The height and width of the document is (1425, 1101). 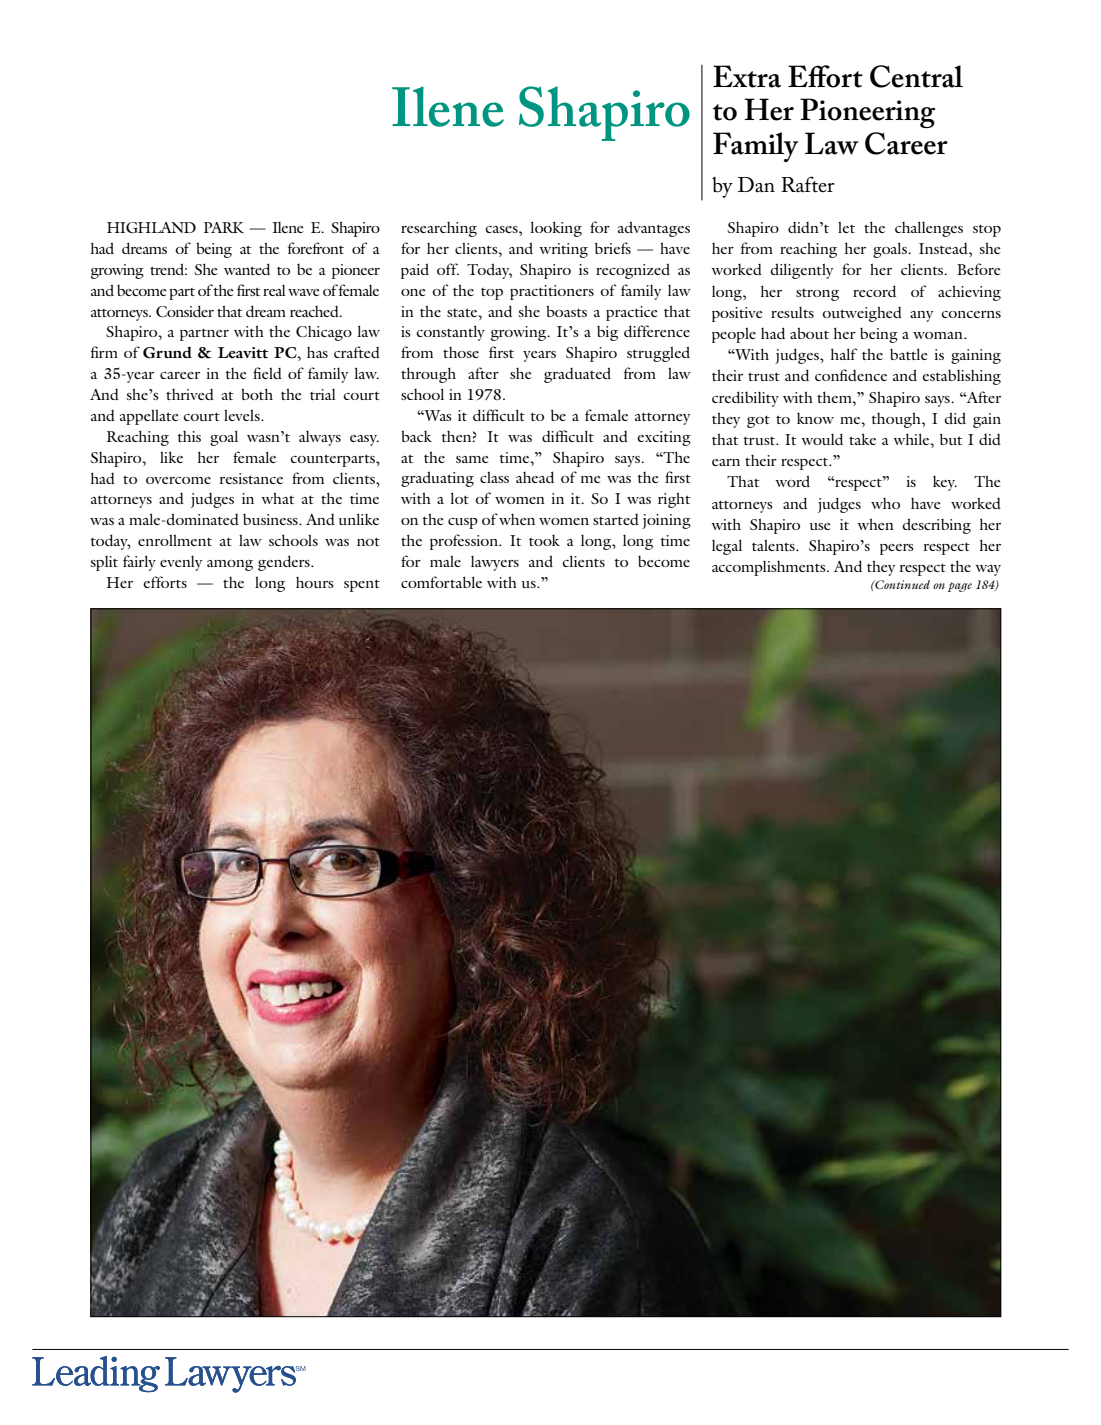 I want to click on woman, so click(x=939, y=335).
